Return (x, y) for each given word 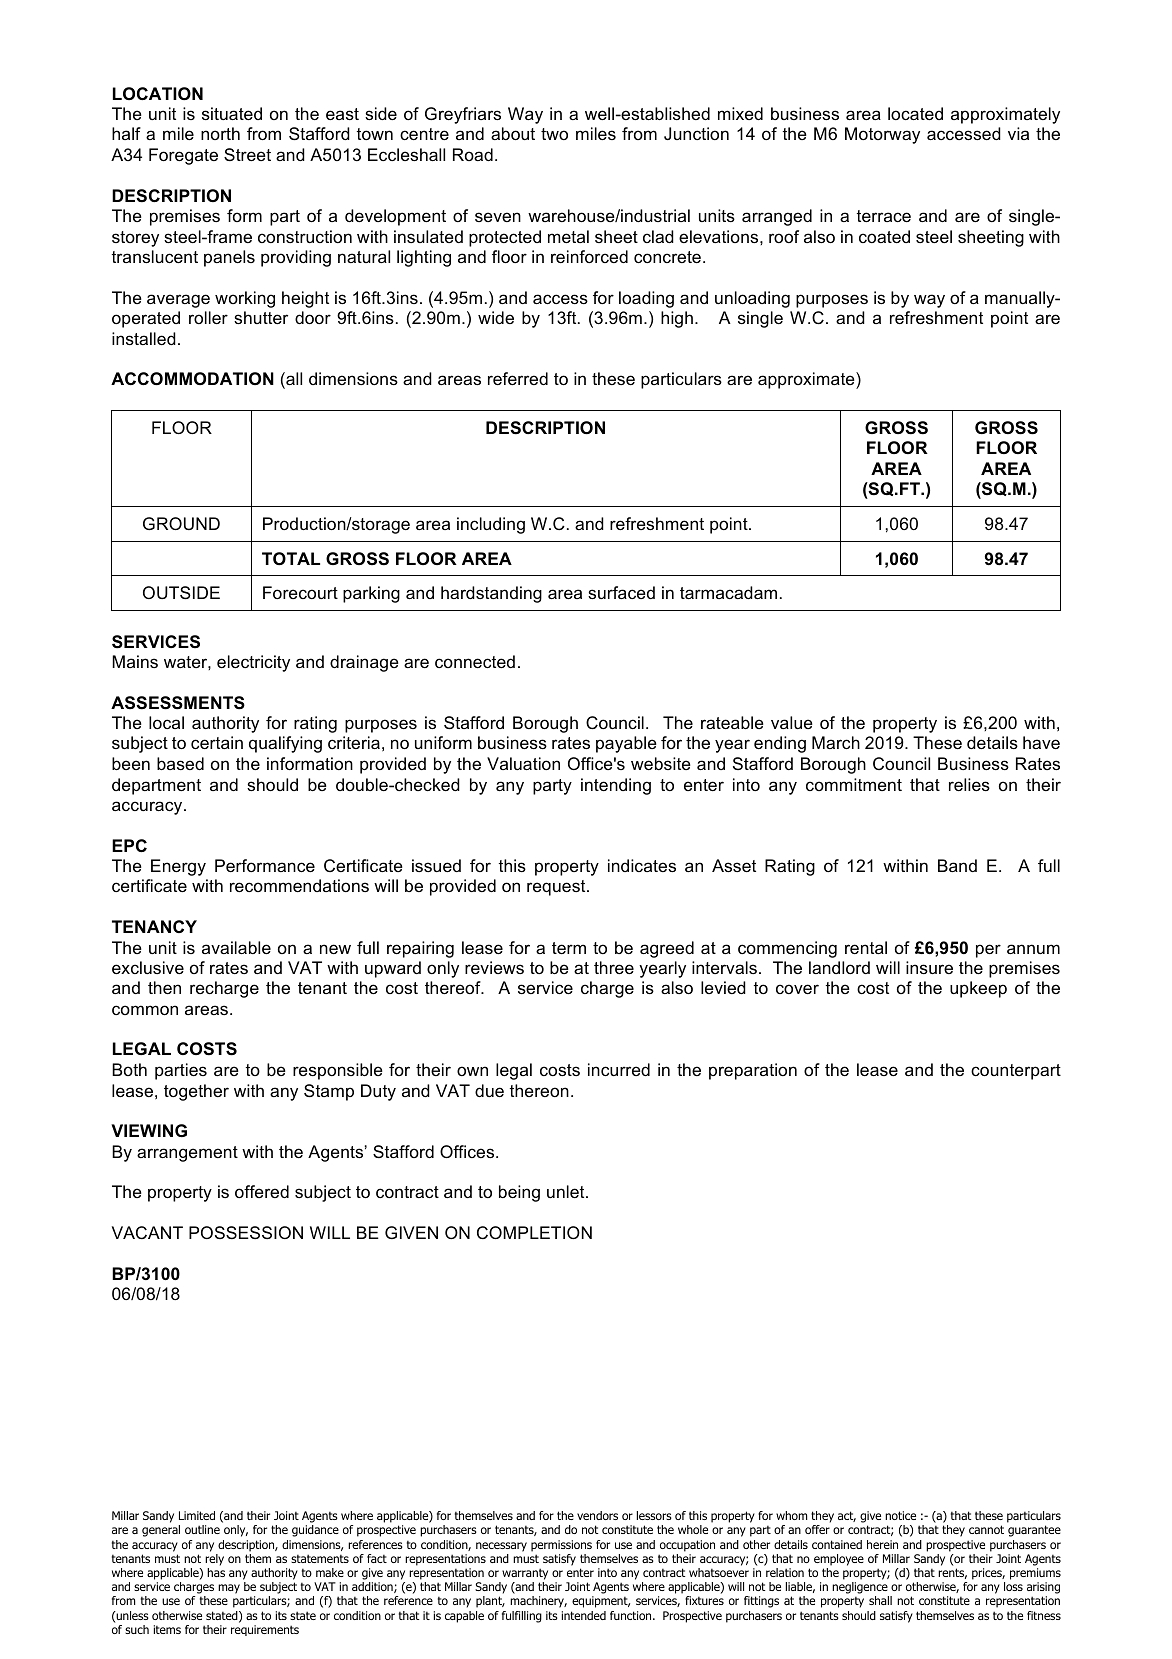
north (220, 133)
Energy (178, 867)
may (229, 1589)
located (915, 113)
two (554, 134)
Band (957, 865)
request (557, 888)
